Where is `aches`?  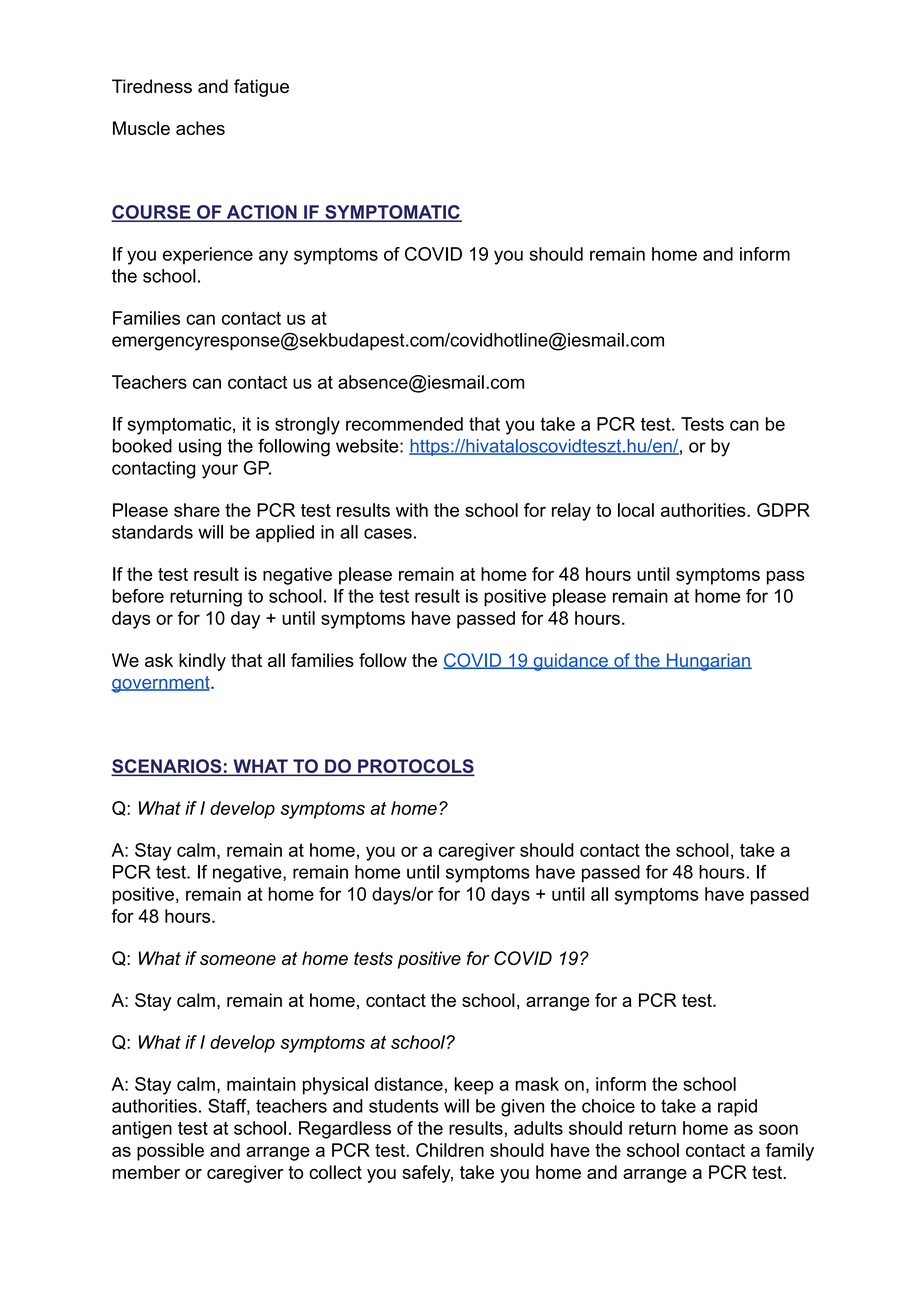
aches is located at coordinates (200, 128).
